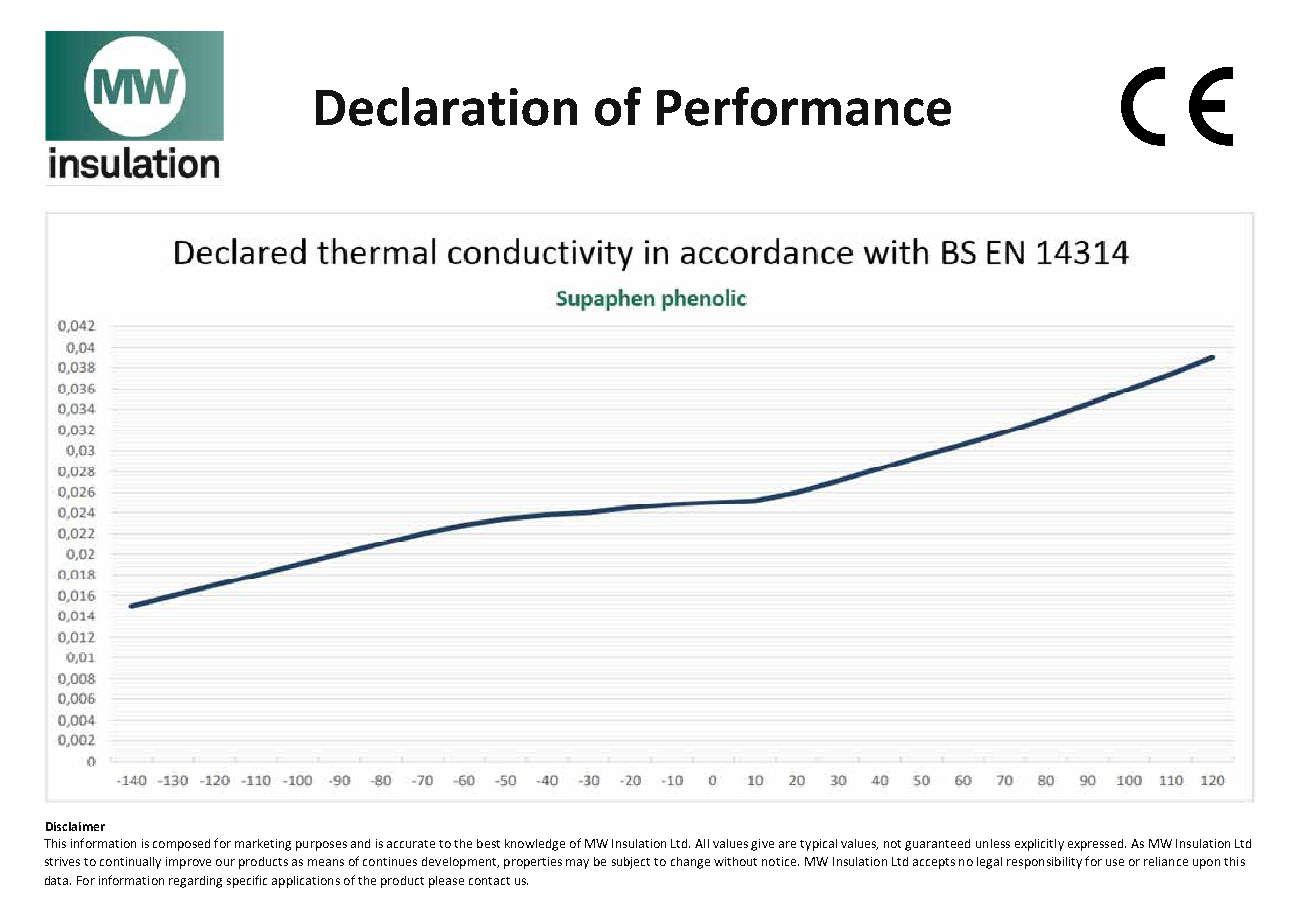 The width and height of the screenshot is (1308, 924). What do you see at coordinates (446, 106) in the screenshot?
I see `Declaration` at bounding box center [446, 106].
